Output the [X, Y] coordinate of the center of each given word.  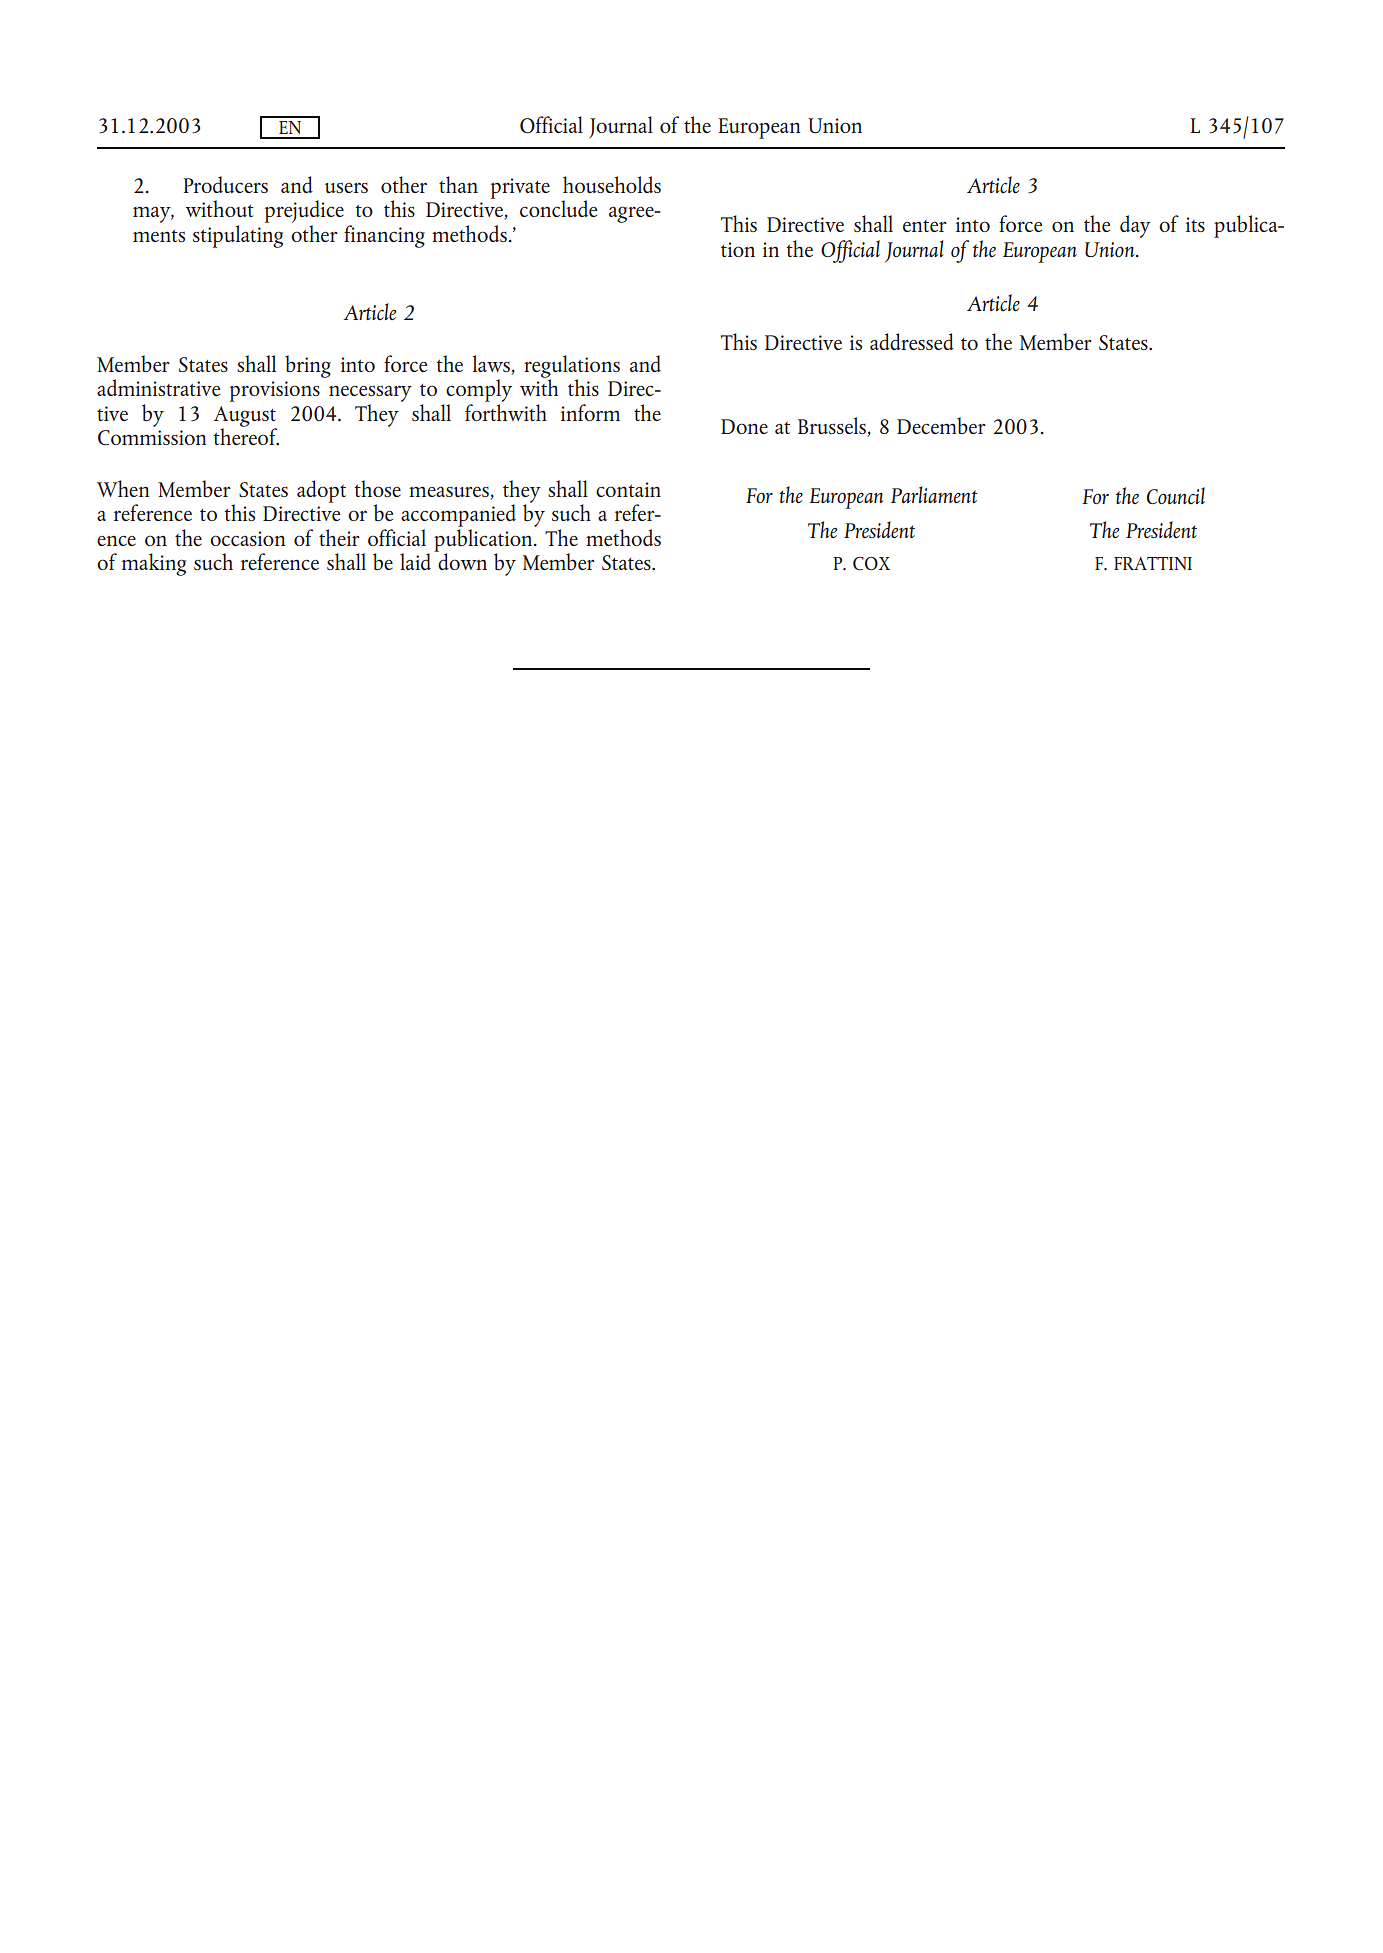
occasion [247, 538]
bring [308, 366]
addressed [912, 341]
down [461, 560]
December [941, 426]
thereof [246, 435]
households [612, 184]
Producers [225, 184]
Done [744, 426]
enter [925, 226]
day [1135, 226]
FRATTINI [1153, 563]
